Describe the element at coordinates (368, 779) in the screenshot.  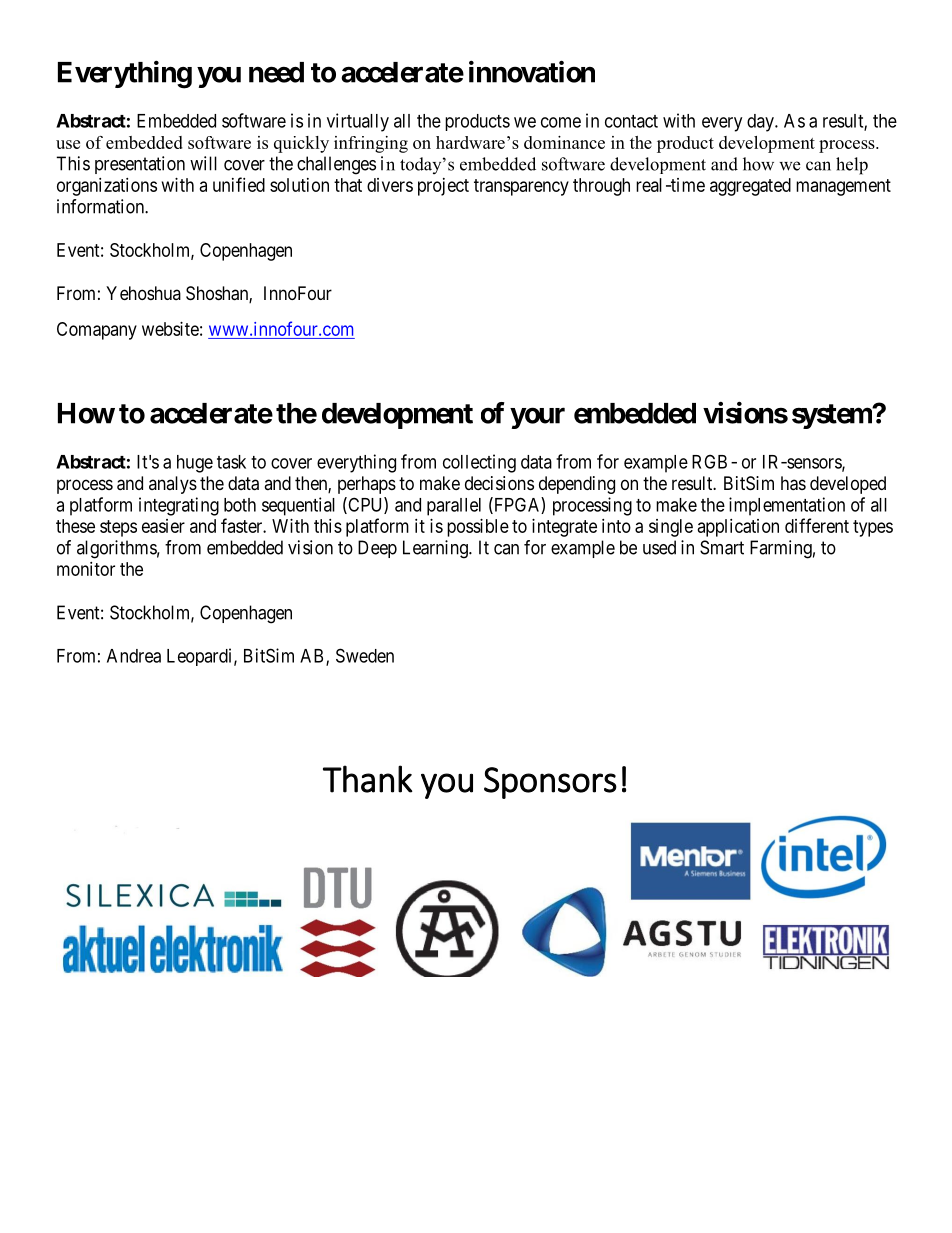
I see `Thank` at that location.
